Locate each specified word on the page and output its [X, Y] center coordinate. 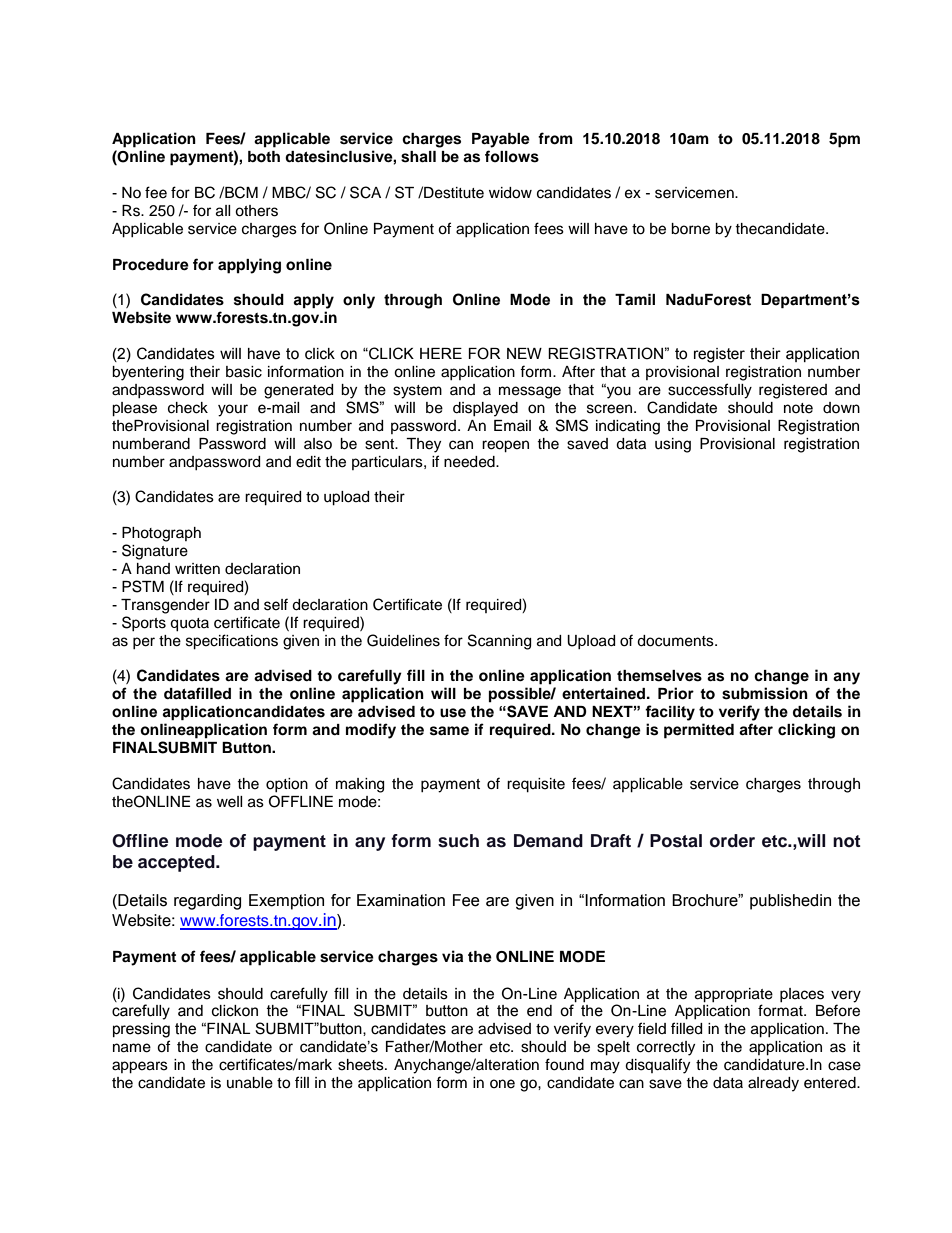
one [502, 1084]
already [773, 1084]
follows [512, 156]
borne [690, 229]
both [264, 157]
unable [250, 1083]
